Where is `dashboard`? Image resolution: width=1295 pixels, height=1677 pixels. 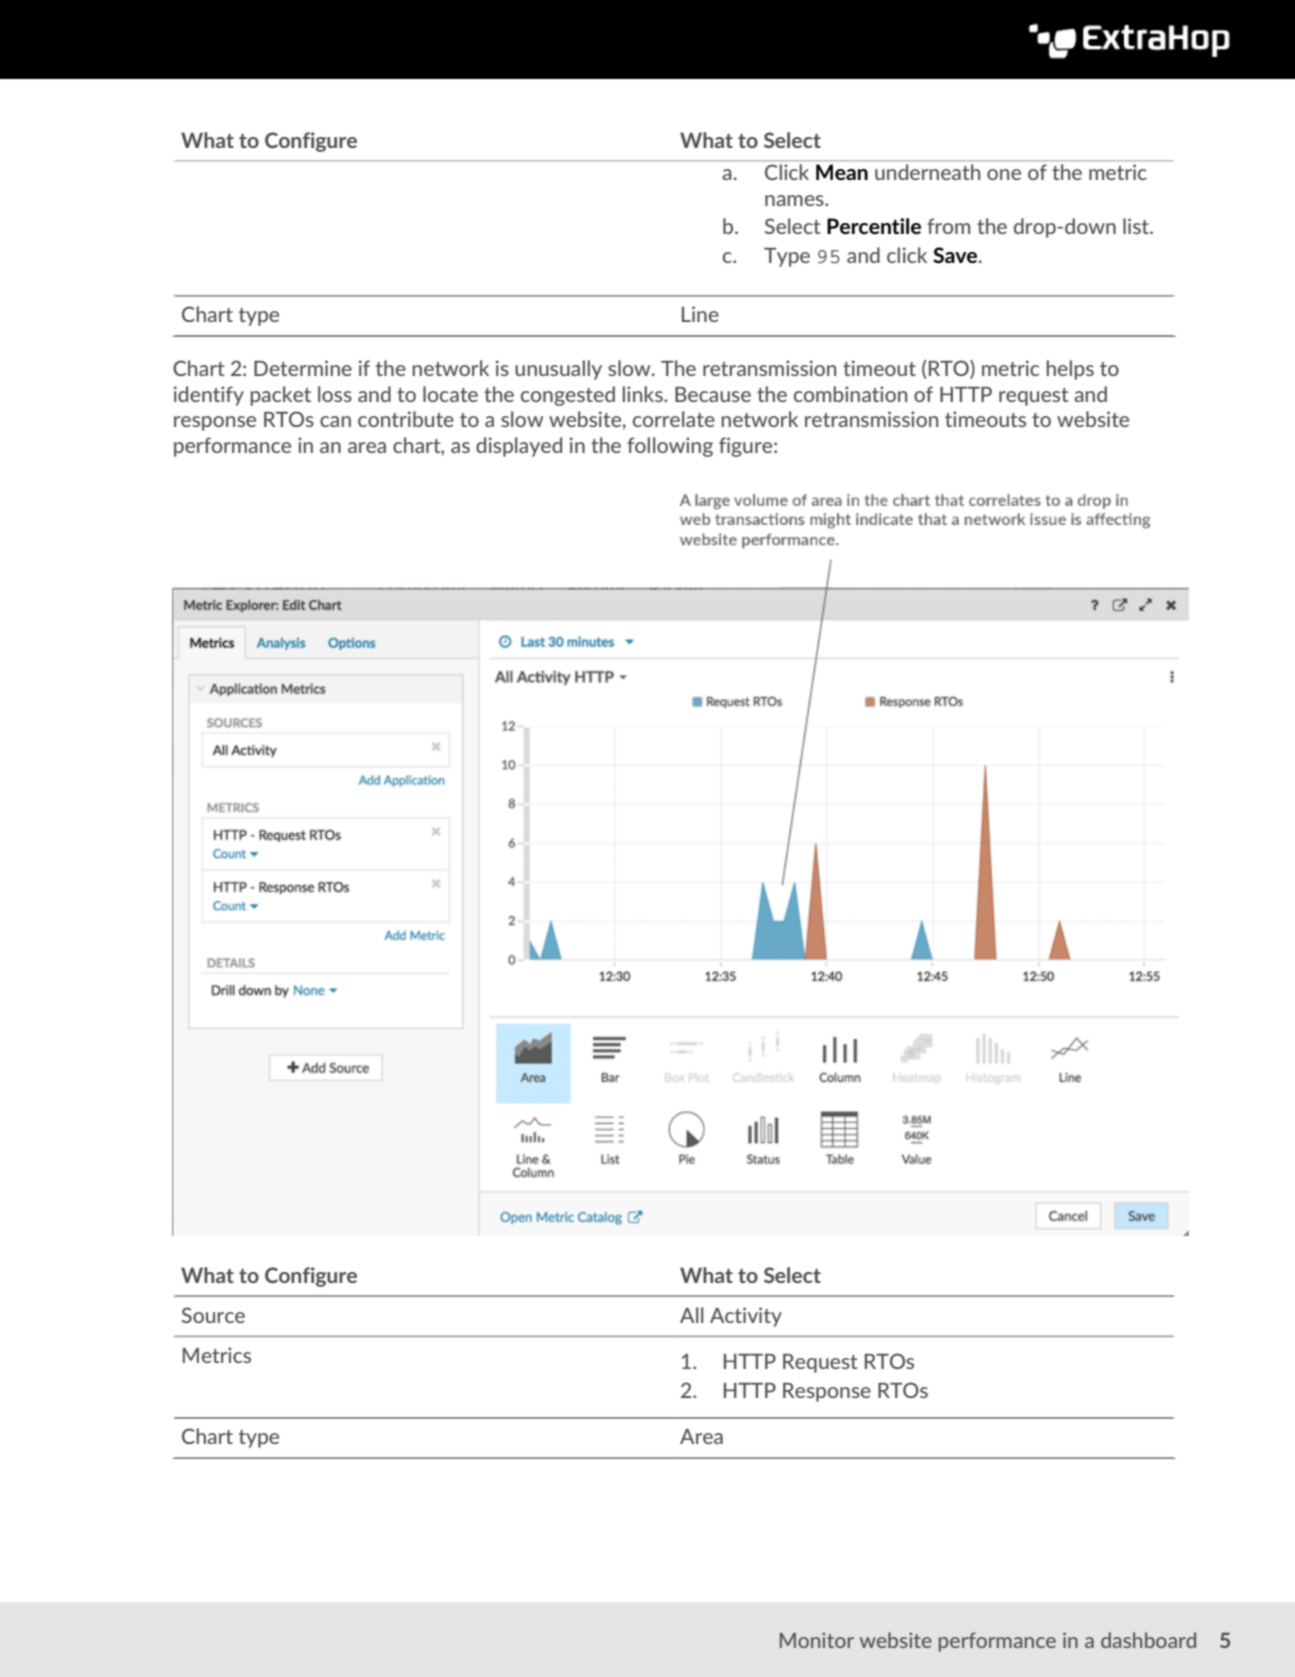 dashboard is located at coordinates (1148, 1640).
